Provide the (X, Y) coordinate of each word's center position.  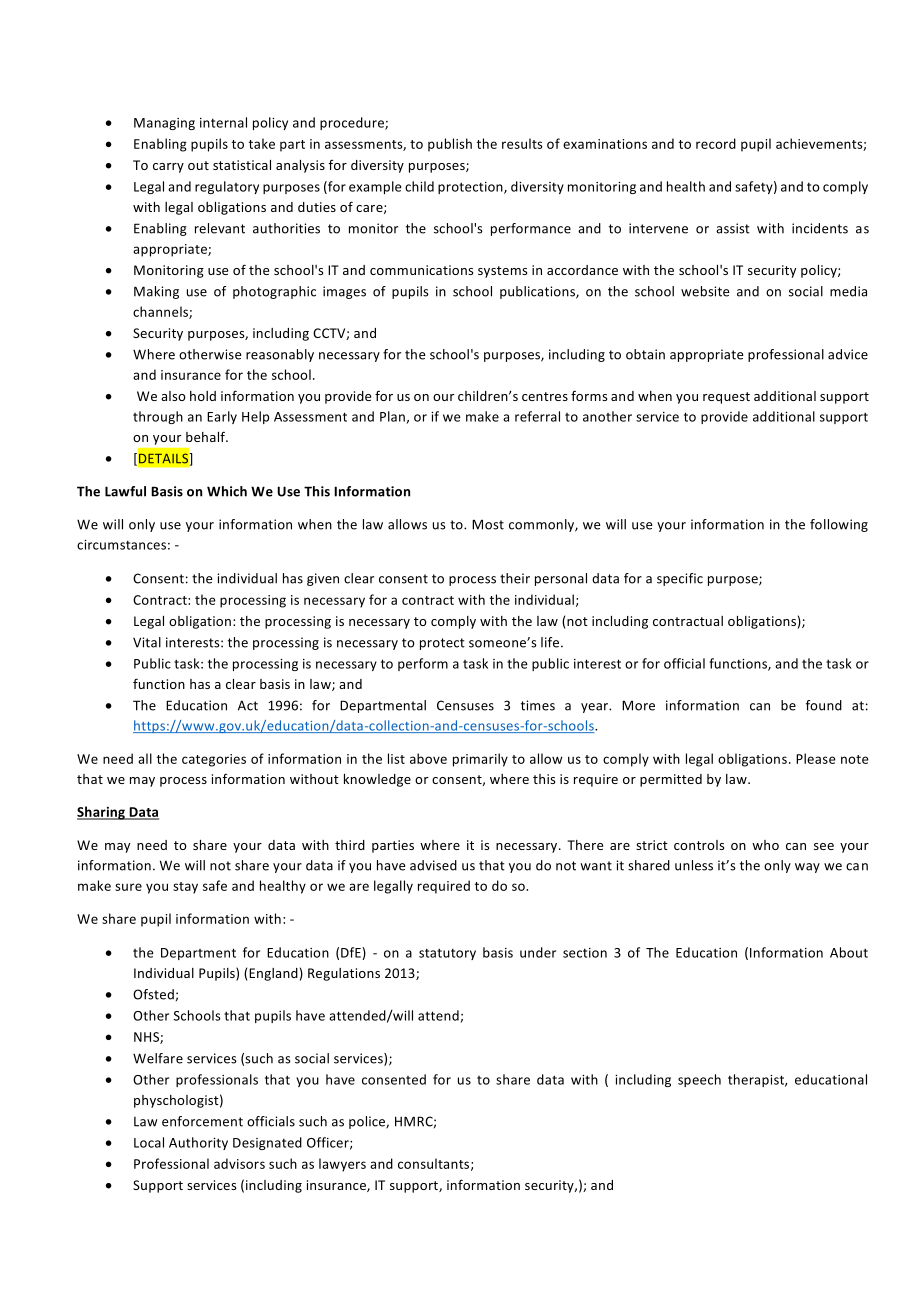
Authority (198, 1143)
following (839, 525)
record (716, 143)
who (765, 845)
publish (450, 145)
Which (227, 491)
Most (488, 524)
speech (699, 1080)
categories (214, 760)
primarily (480, 760)
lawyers (342, 1165)
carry (168, 168)
